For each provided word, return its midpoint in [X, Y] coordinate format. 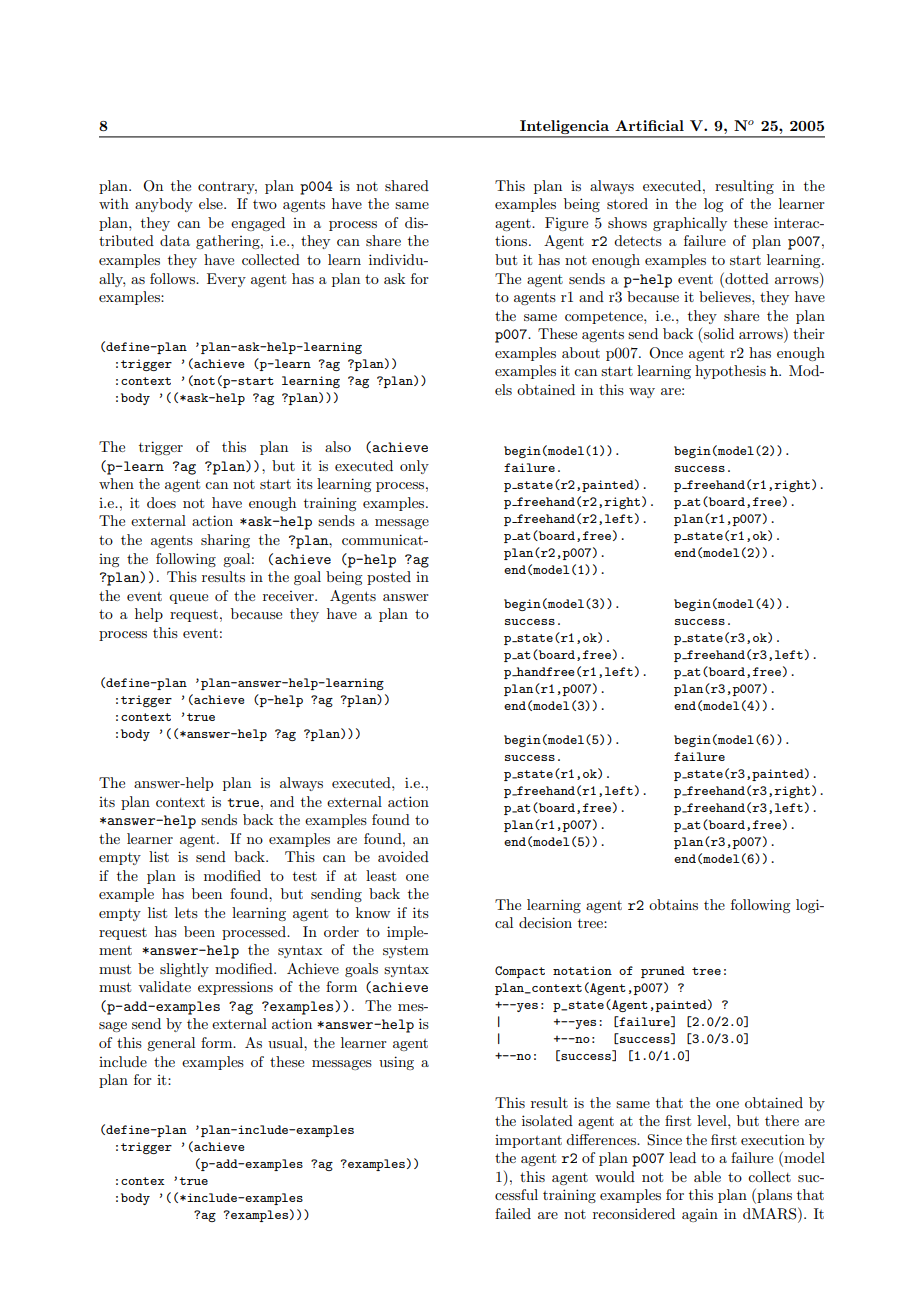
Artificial [649, 125]
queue [188, 599]
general [171, 1044]
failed [513, 1213]
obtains [673, 904]
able [707, 1176]
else [212, 203]
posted [389, 578]
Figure [566, 224]
